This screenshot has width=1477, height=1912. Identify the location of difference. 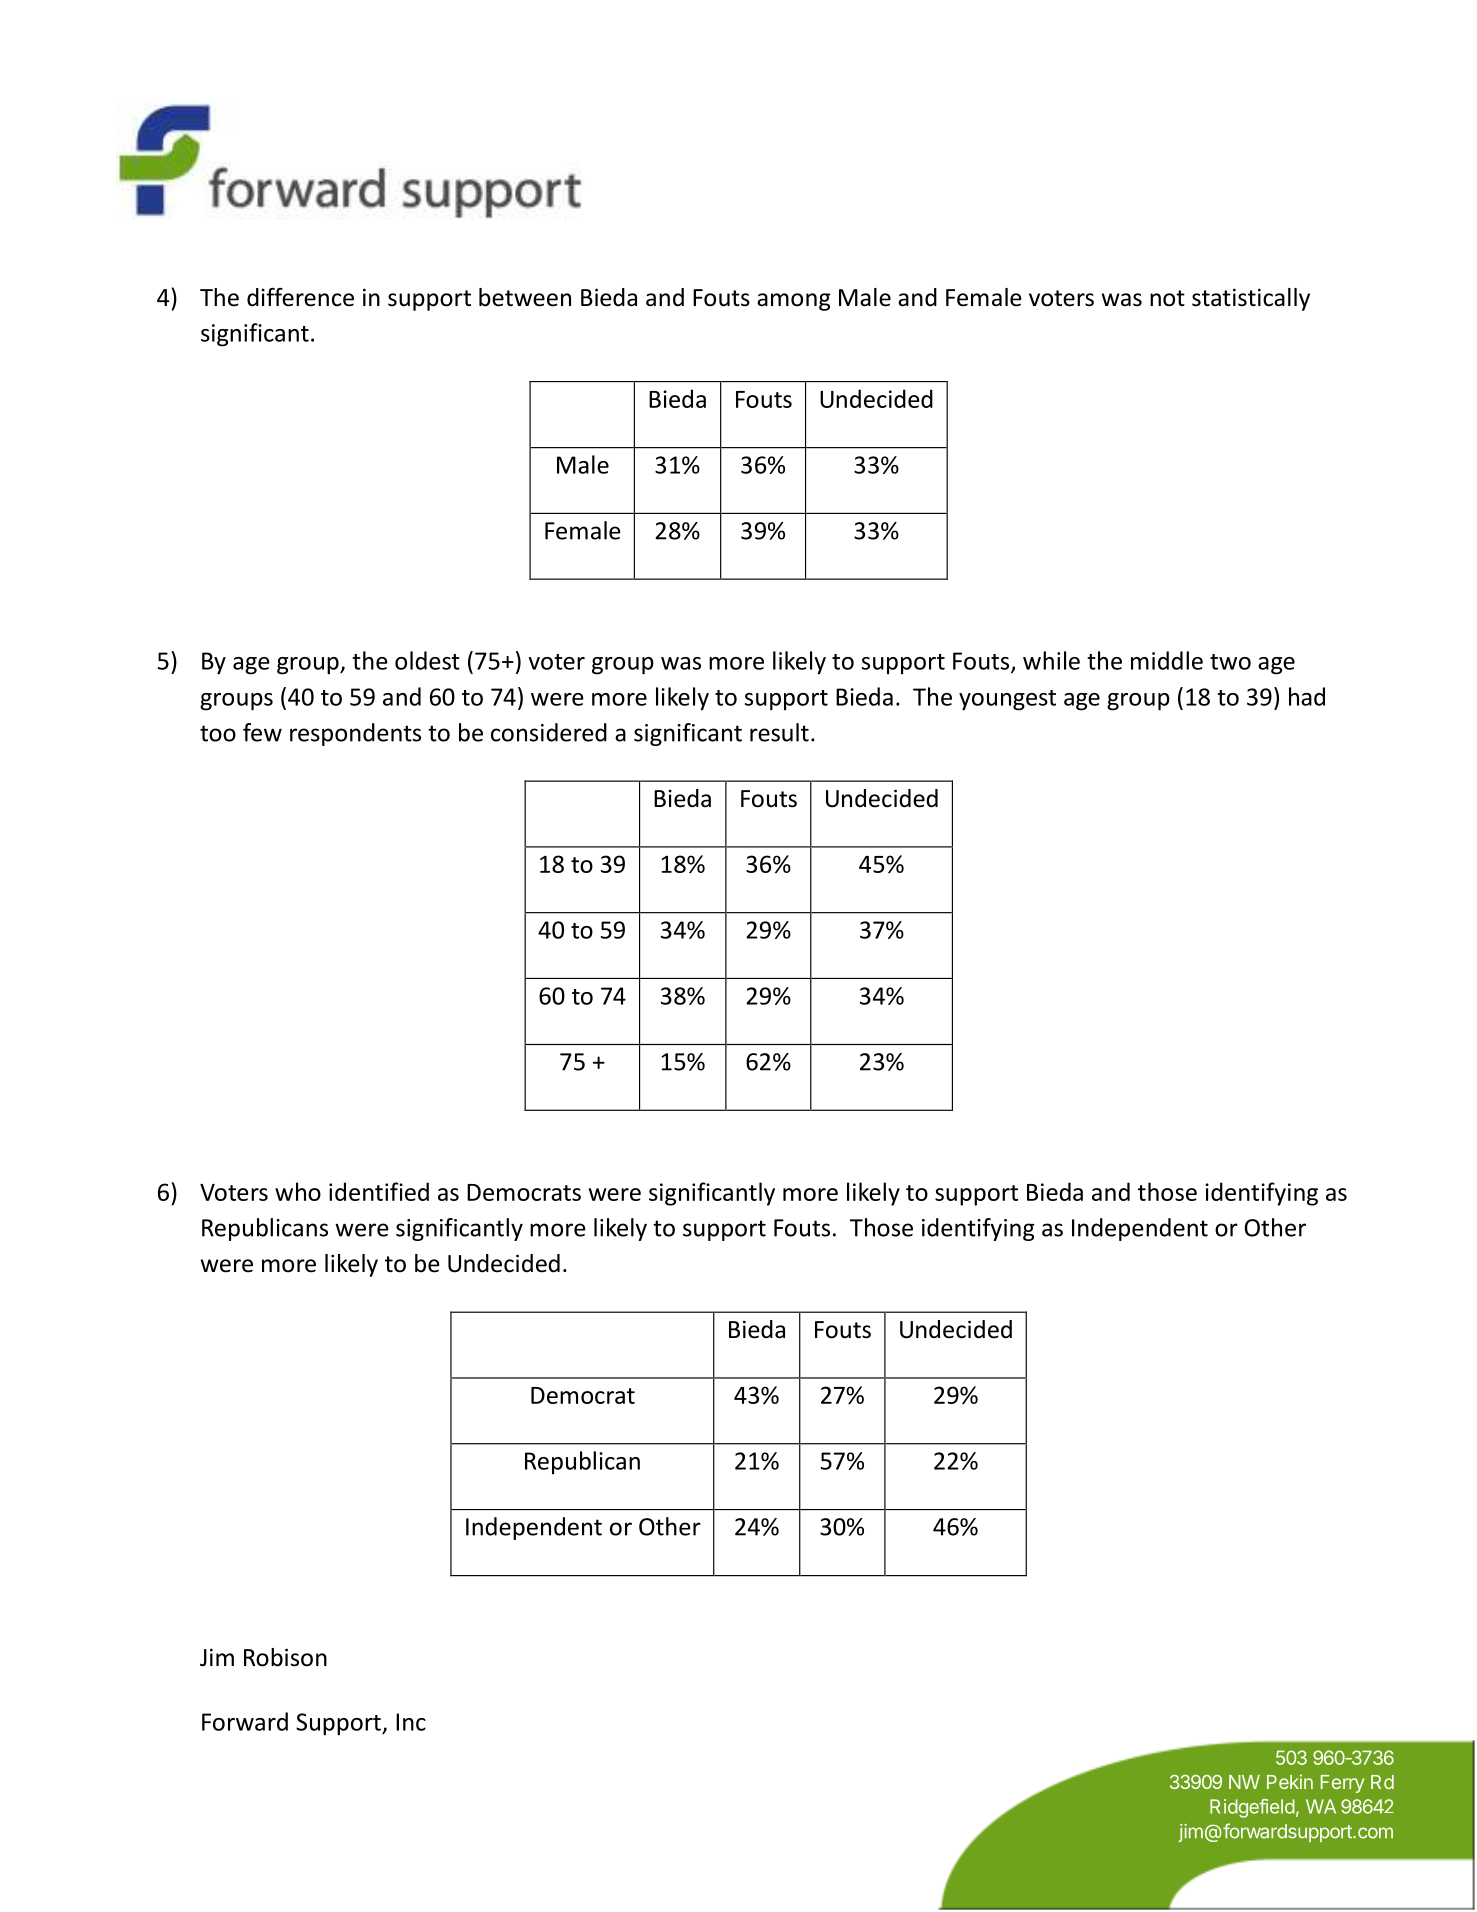
(300, 297).
